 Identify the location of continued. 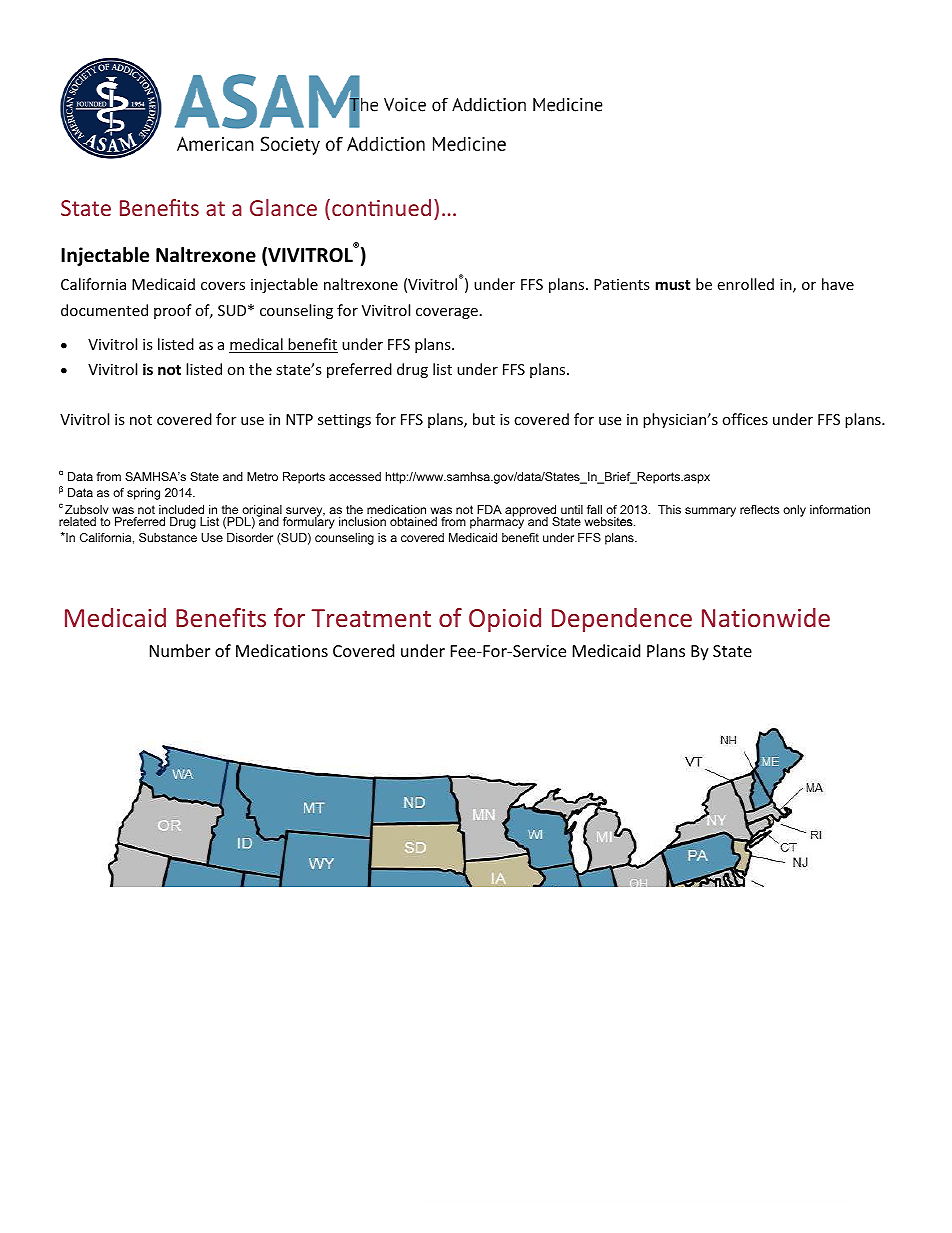
(381, 207).
